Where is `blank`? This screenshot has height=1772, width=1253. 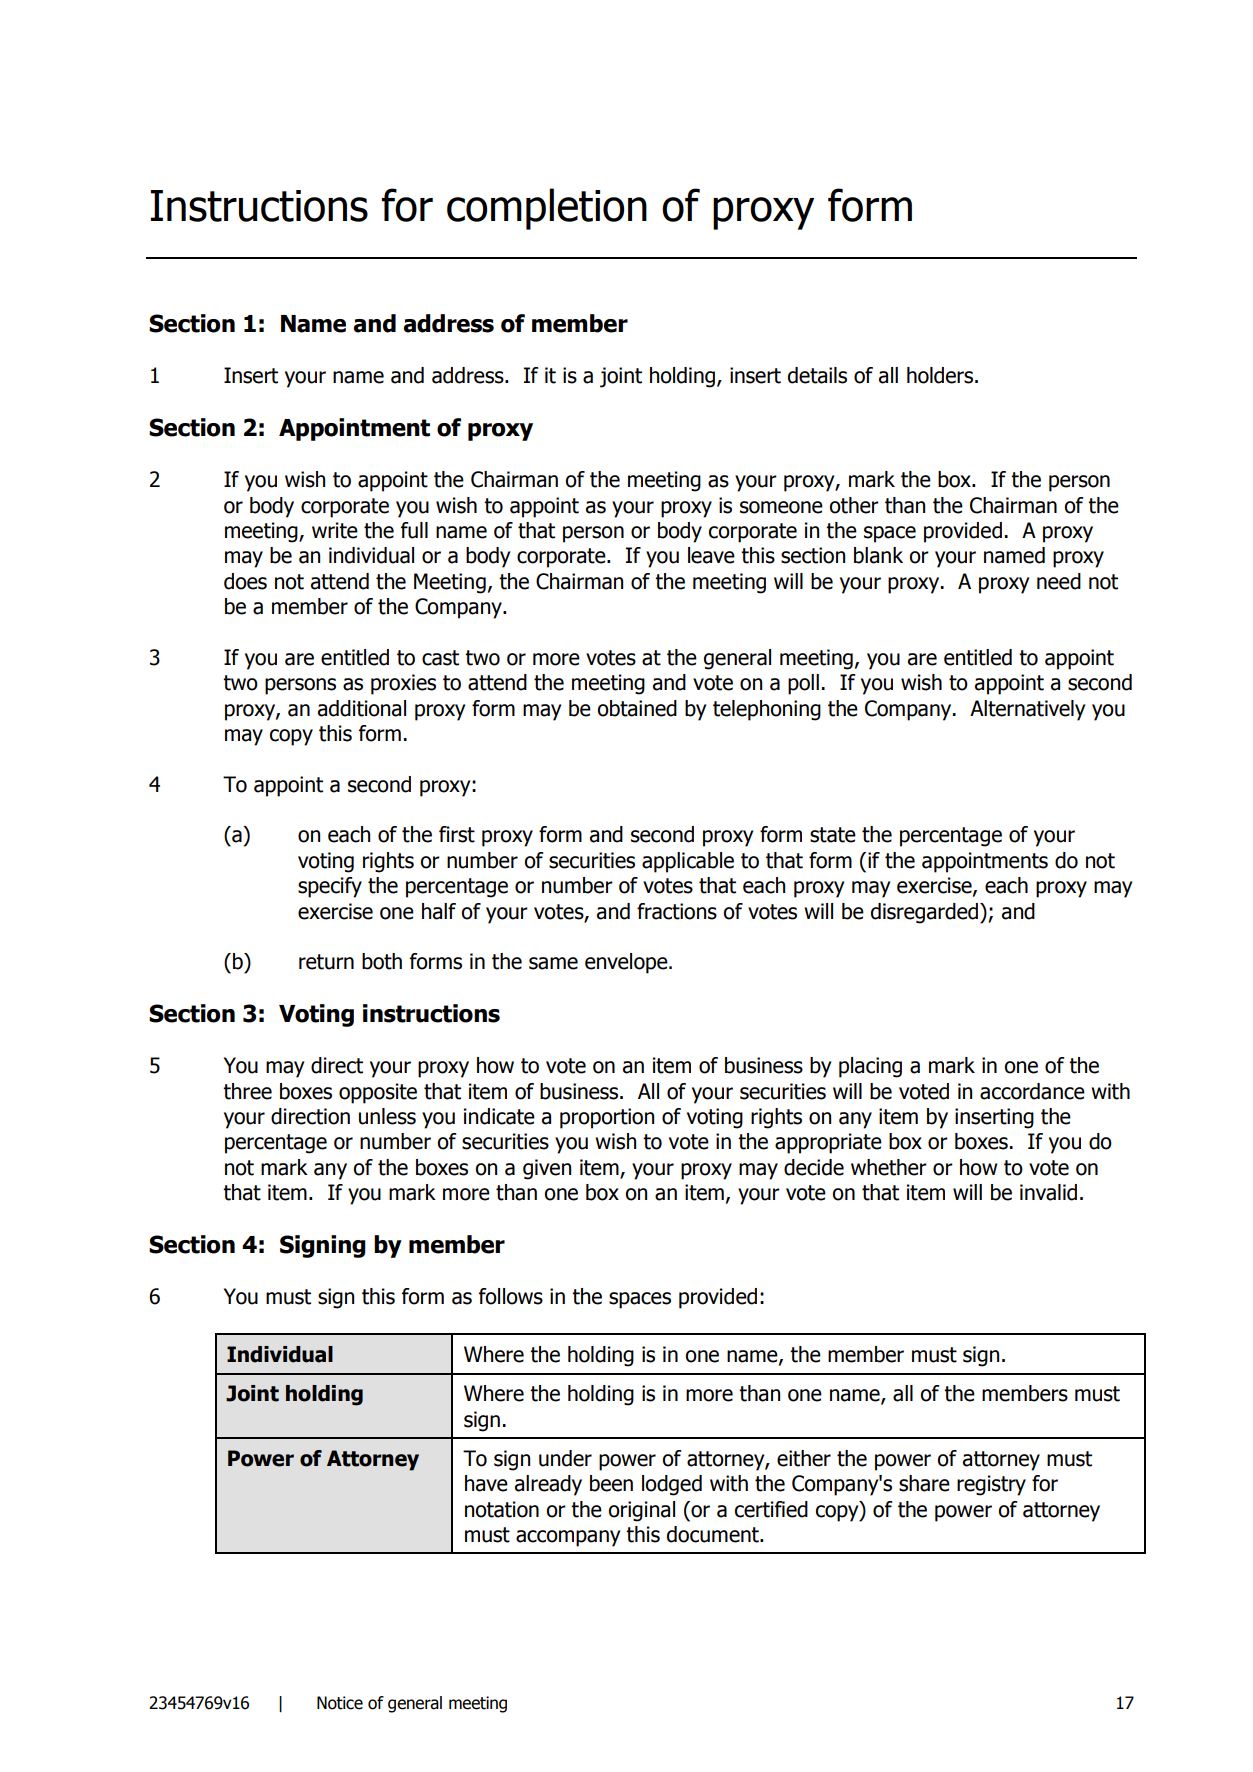 blank is located at coordinates (878, 555).
